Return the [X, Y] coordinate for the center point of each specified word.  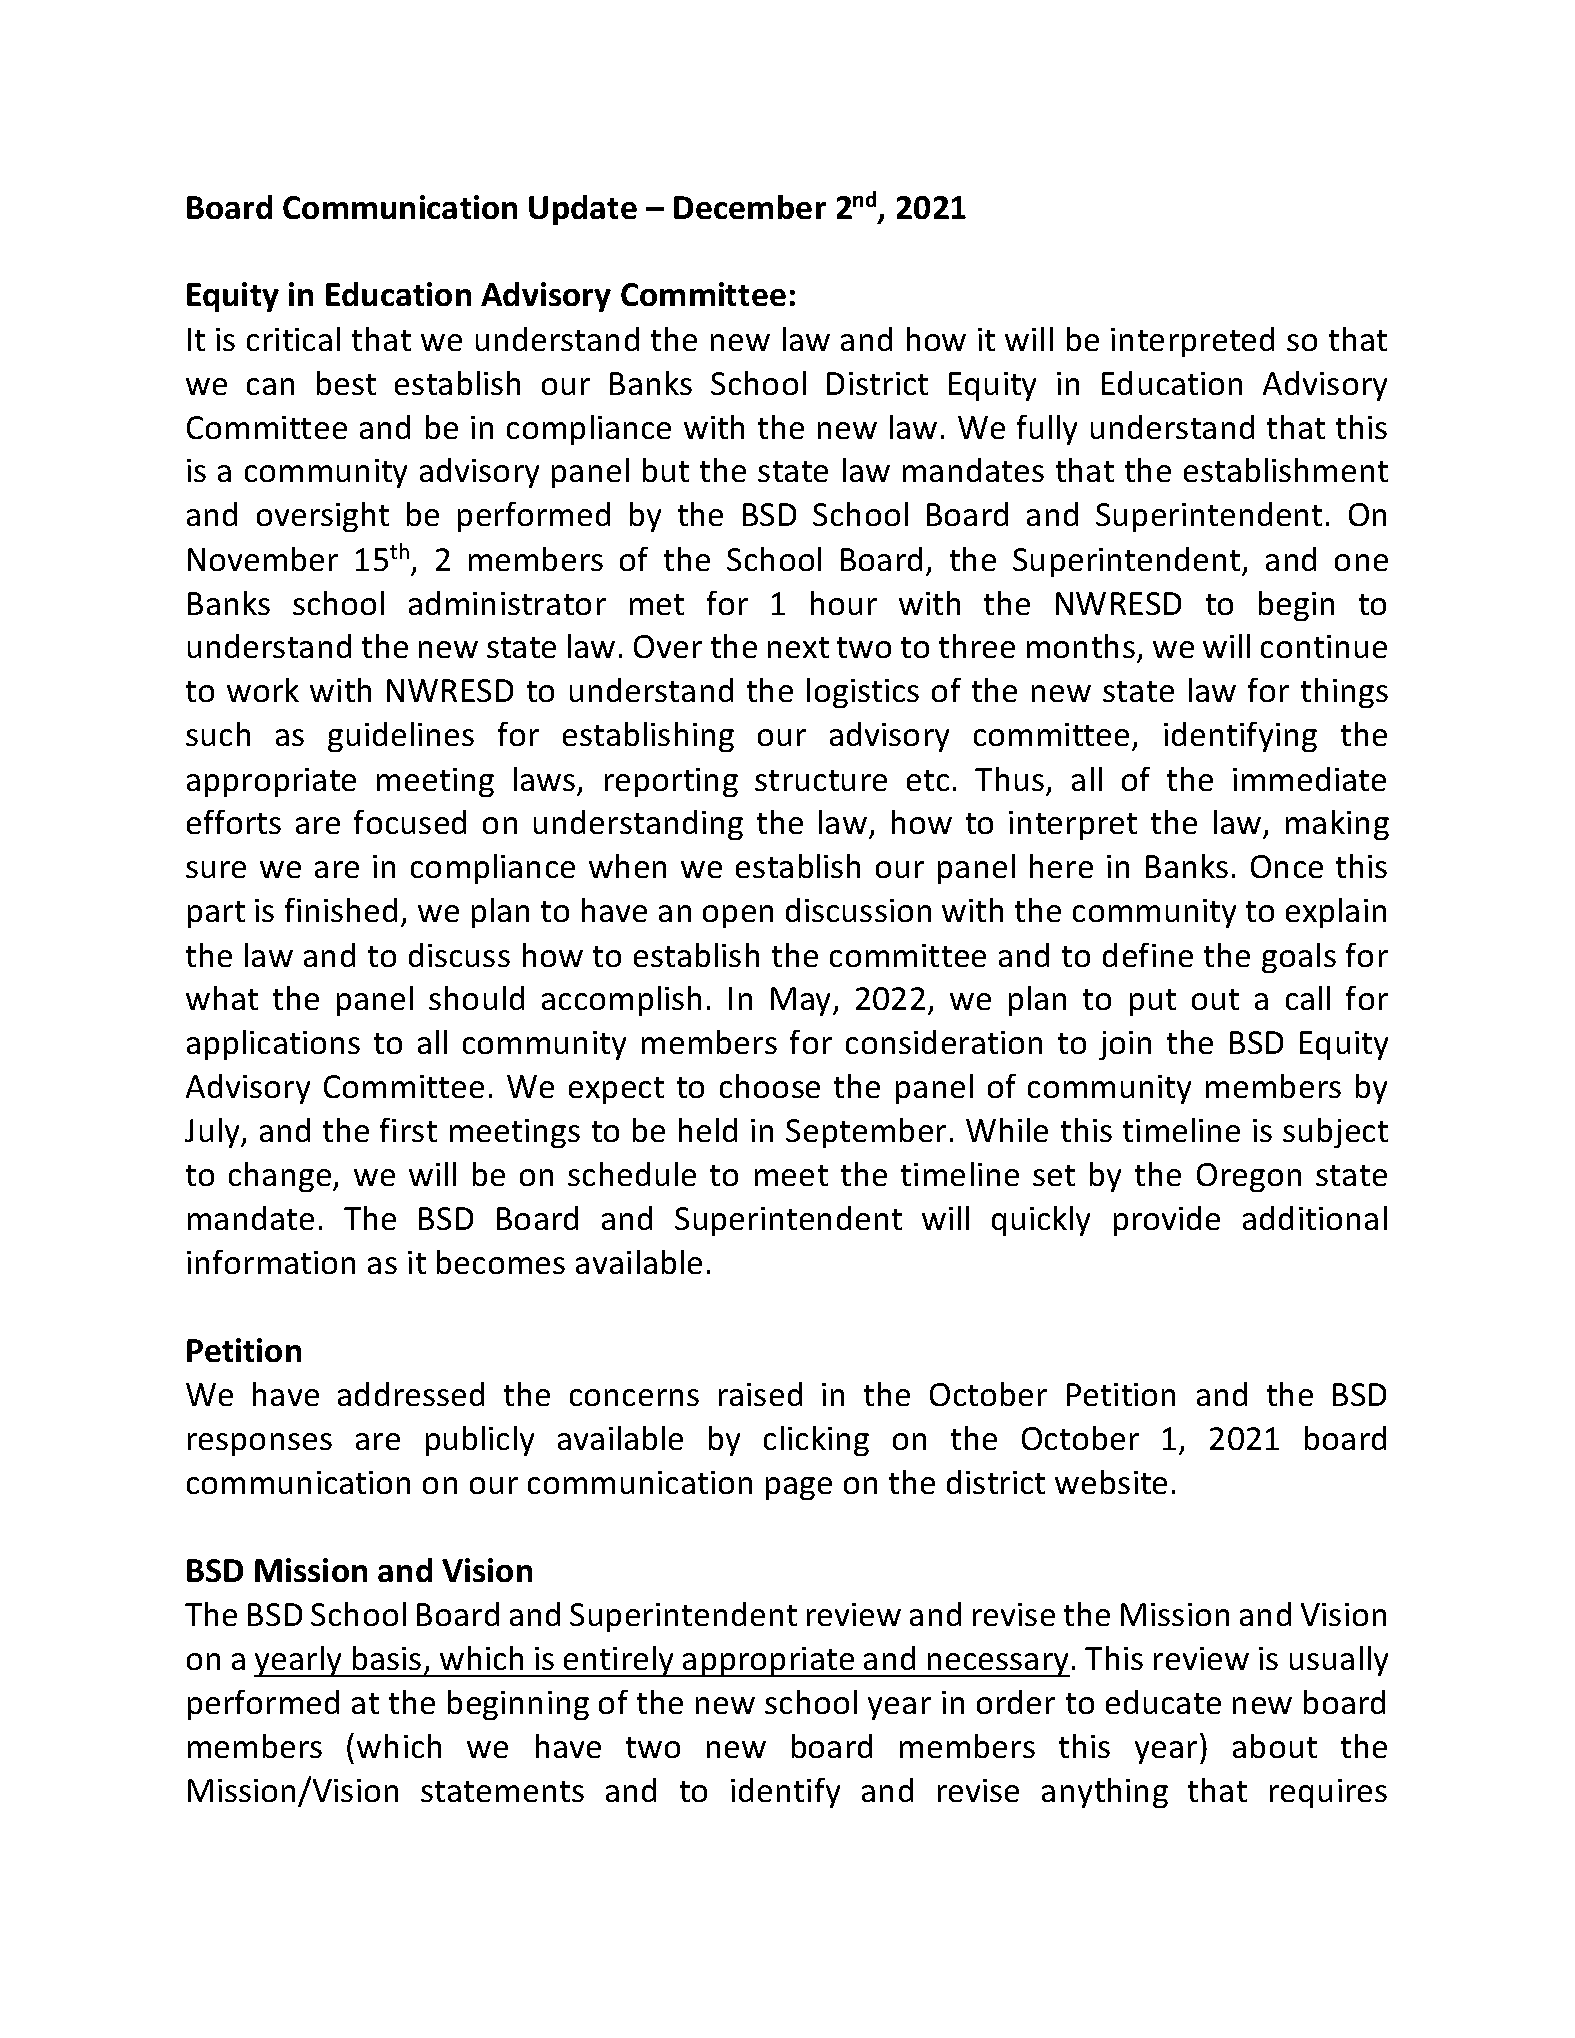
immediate [1309, 779]
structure [821, 780]
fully [1047, 430]
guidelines [401, 737]
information [271, 1262]
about [1275, 1746]
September [866, 1133]
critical [293, 339]
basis [387, 1658]
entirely [619, 1661]
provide [1167, 1221]
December [750, 207]
